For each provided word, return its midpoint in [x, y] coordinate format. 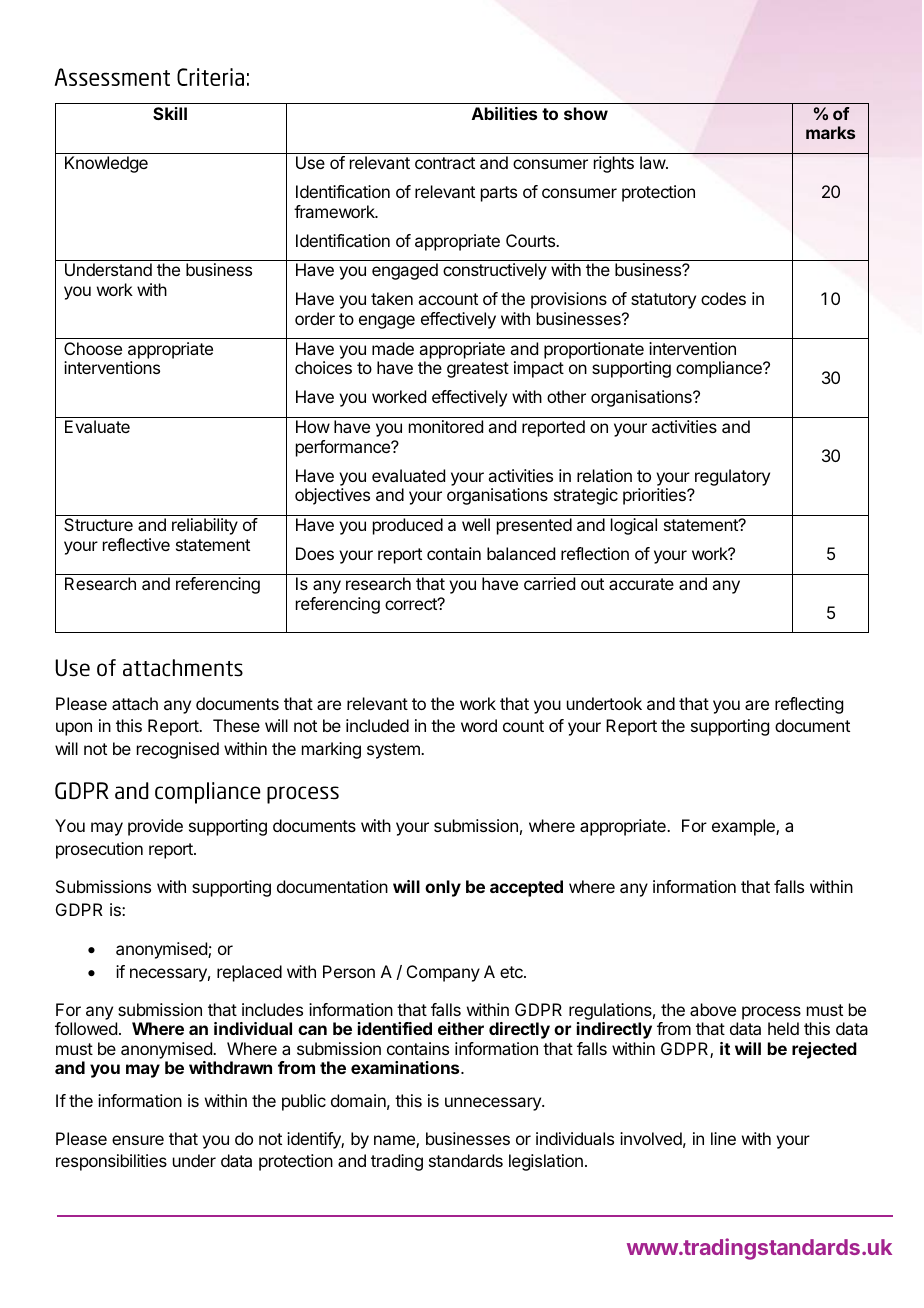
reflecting [809, 705]
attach [135, 703]
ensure [138, 1140]
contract [445, 163]
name [395, 1141]
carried [549, 583]
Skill [170, 113]
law [653, 162]
